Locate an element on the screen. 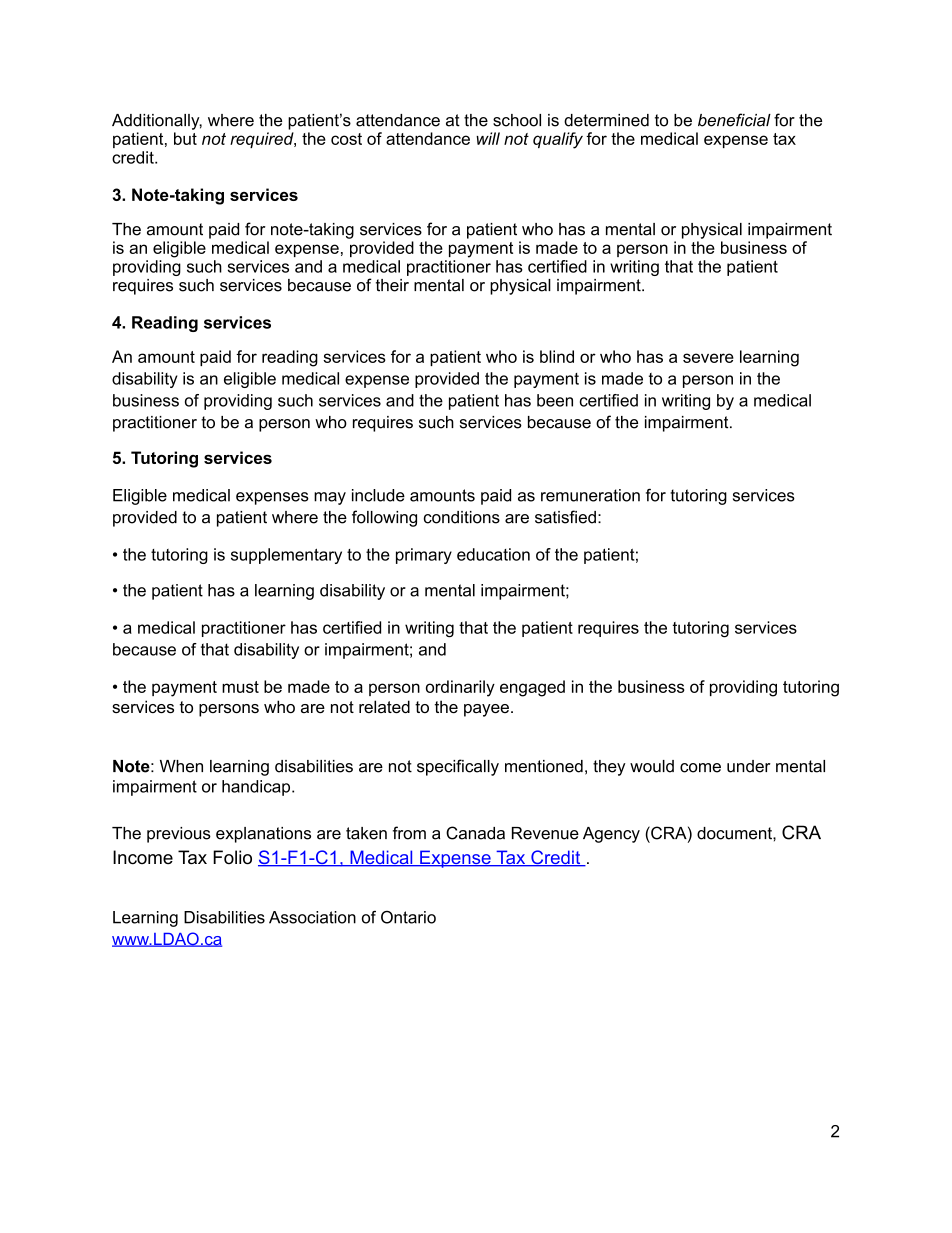  engaged is located at coordinates (532, 688).
